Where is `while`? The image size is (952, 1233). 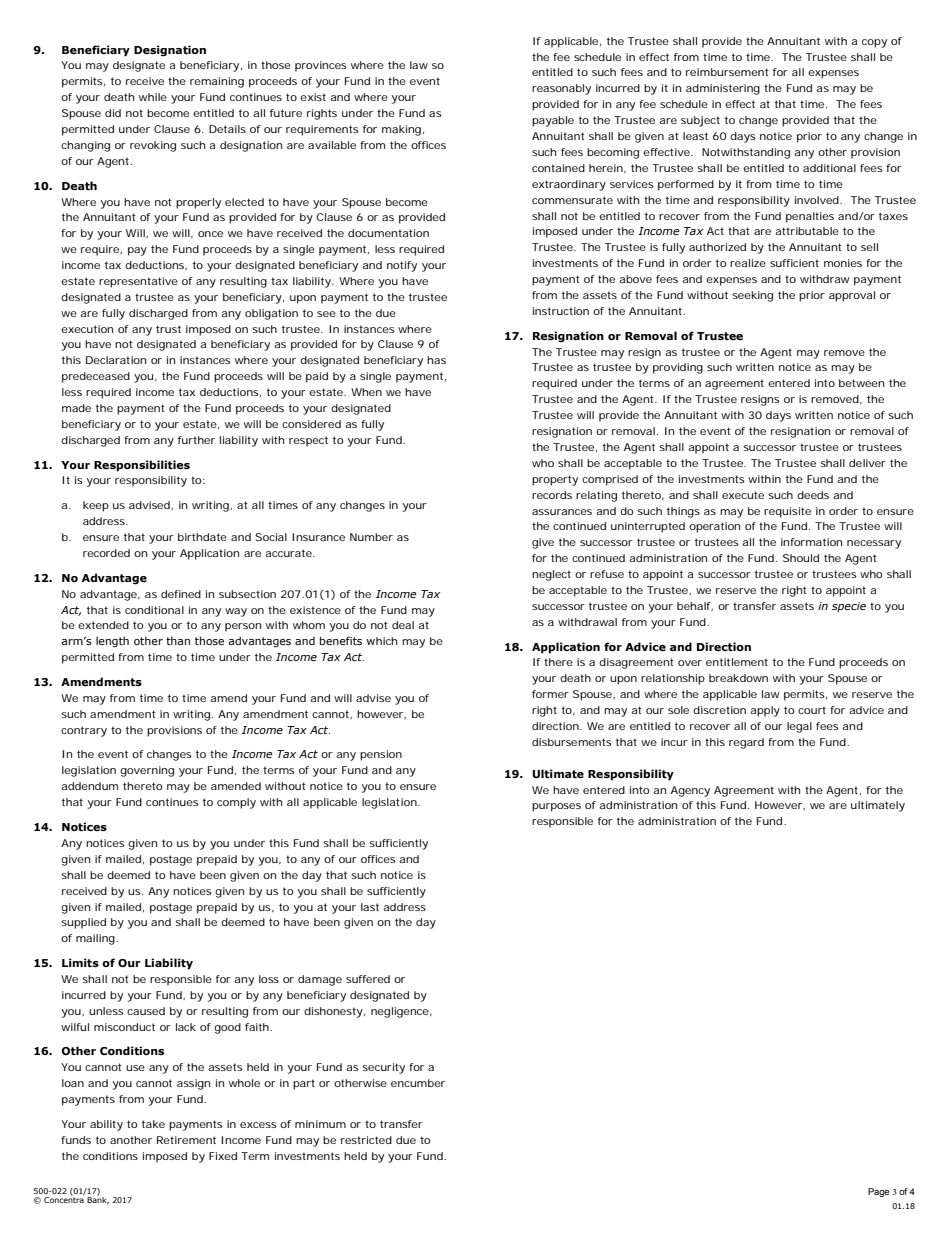 while is located at coordinates (153, 97).
